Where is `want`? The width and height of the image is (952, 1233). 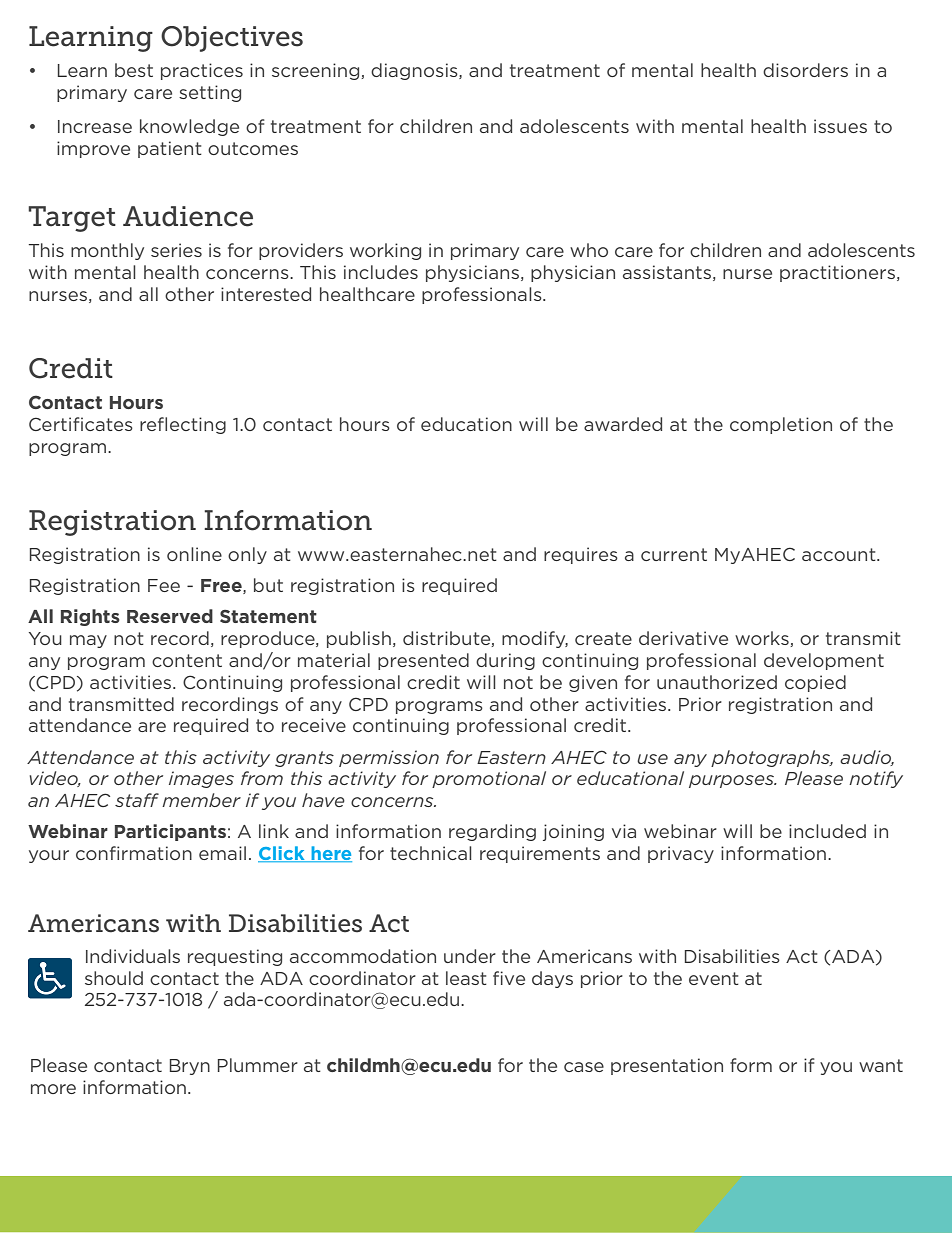 want is located at coordinates (881, 1065).
